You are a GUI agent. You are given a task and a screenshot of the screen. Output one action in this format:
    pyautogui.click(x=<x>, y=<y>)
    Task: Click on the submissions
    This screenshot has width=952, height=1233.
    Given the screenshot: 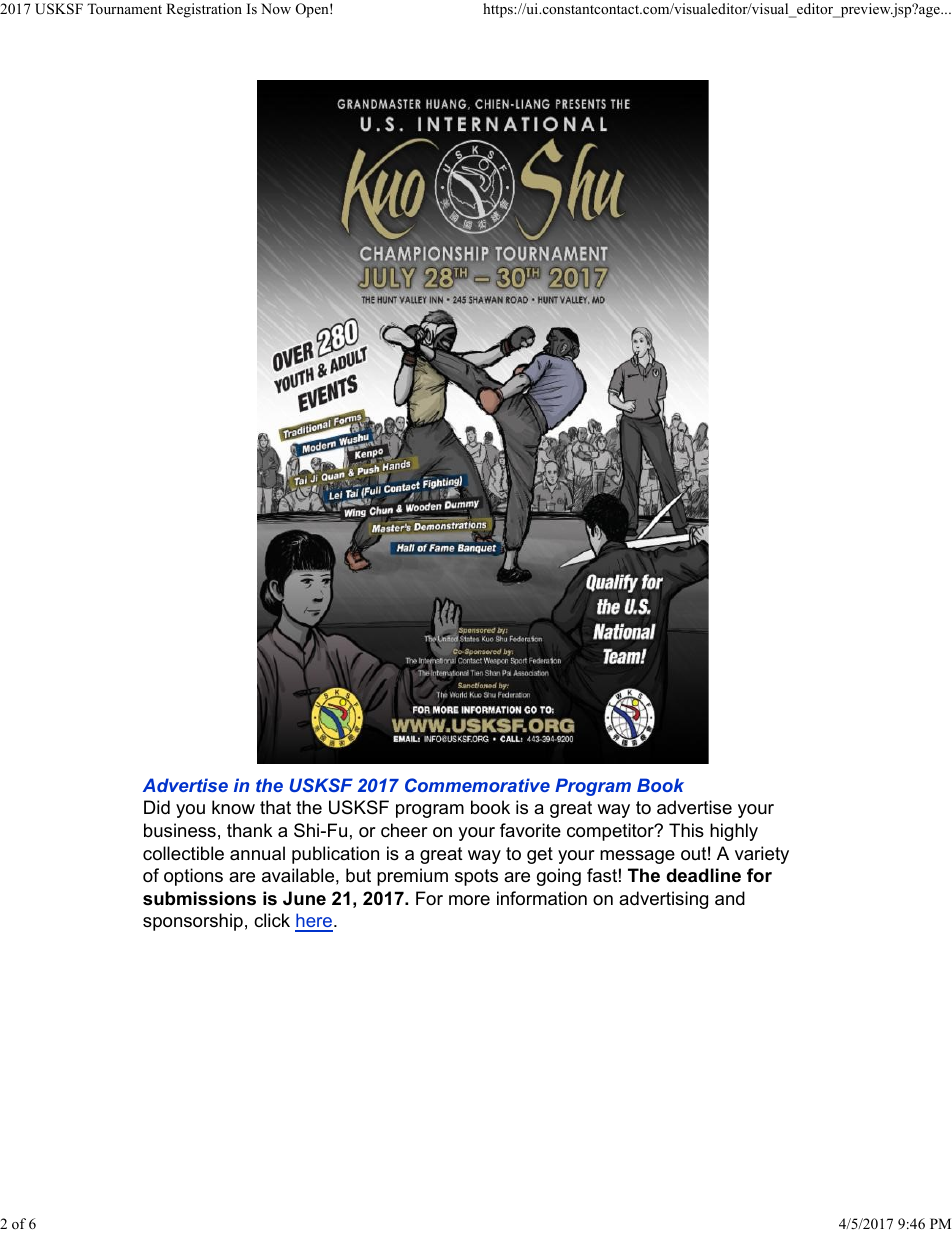 What is the action you would take?
    pyautogui.click(x=199, y=898)
